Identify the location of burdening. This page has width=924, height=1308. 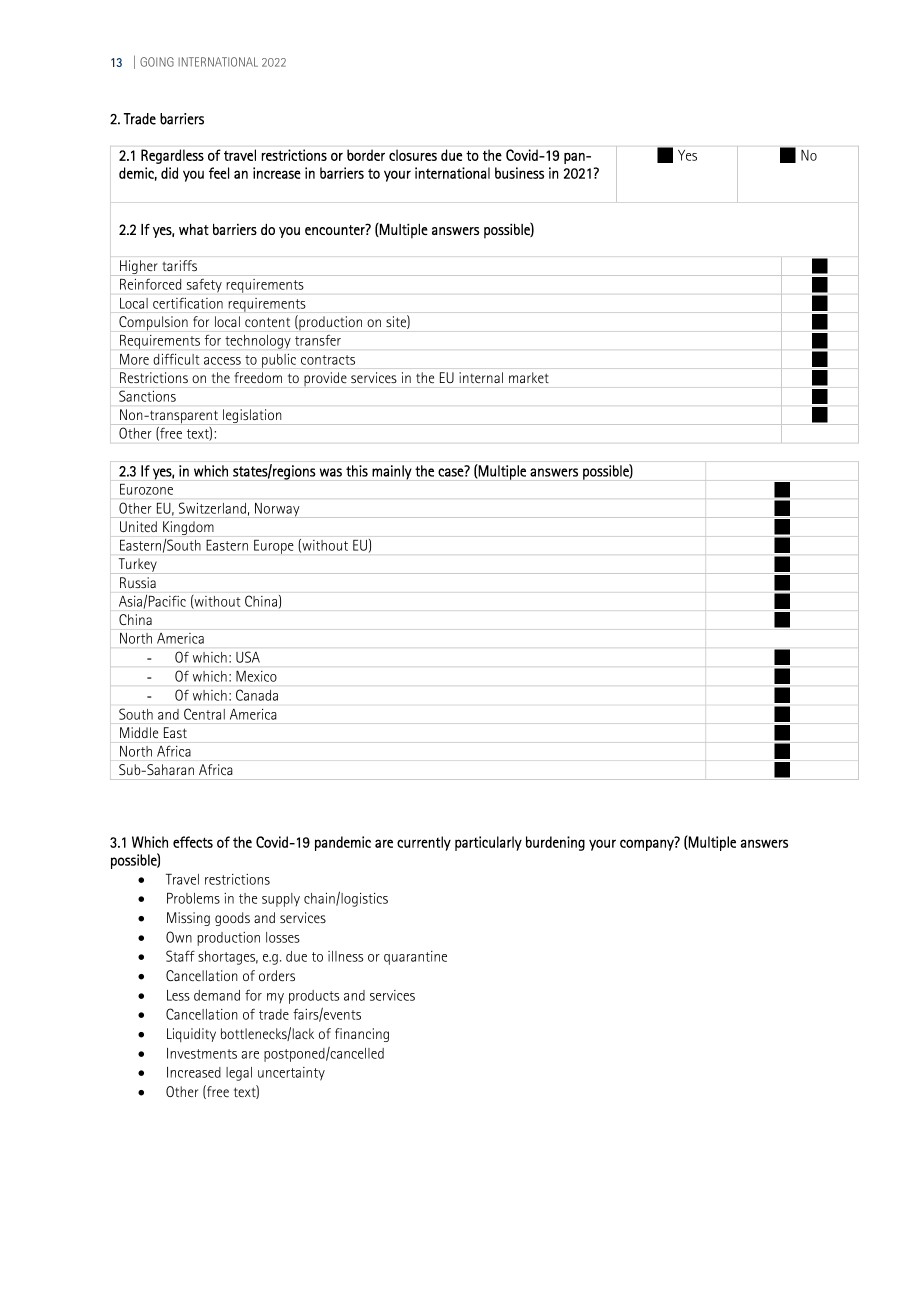
(555, 843).
